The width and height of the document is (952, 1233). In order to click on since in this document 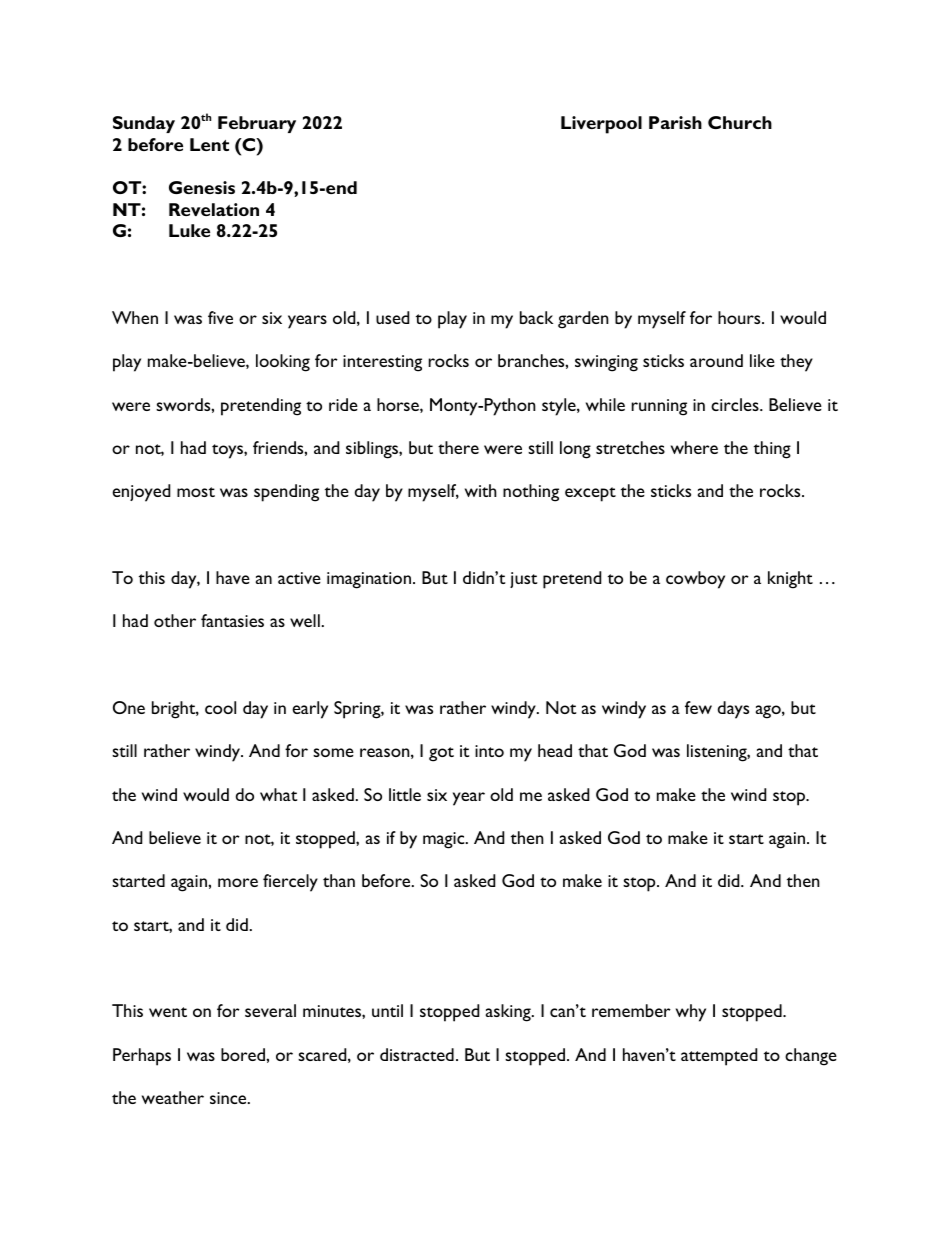, I will do `click(229, 1098)`.
